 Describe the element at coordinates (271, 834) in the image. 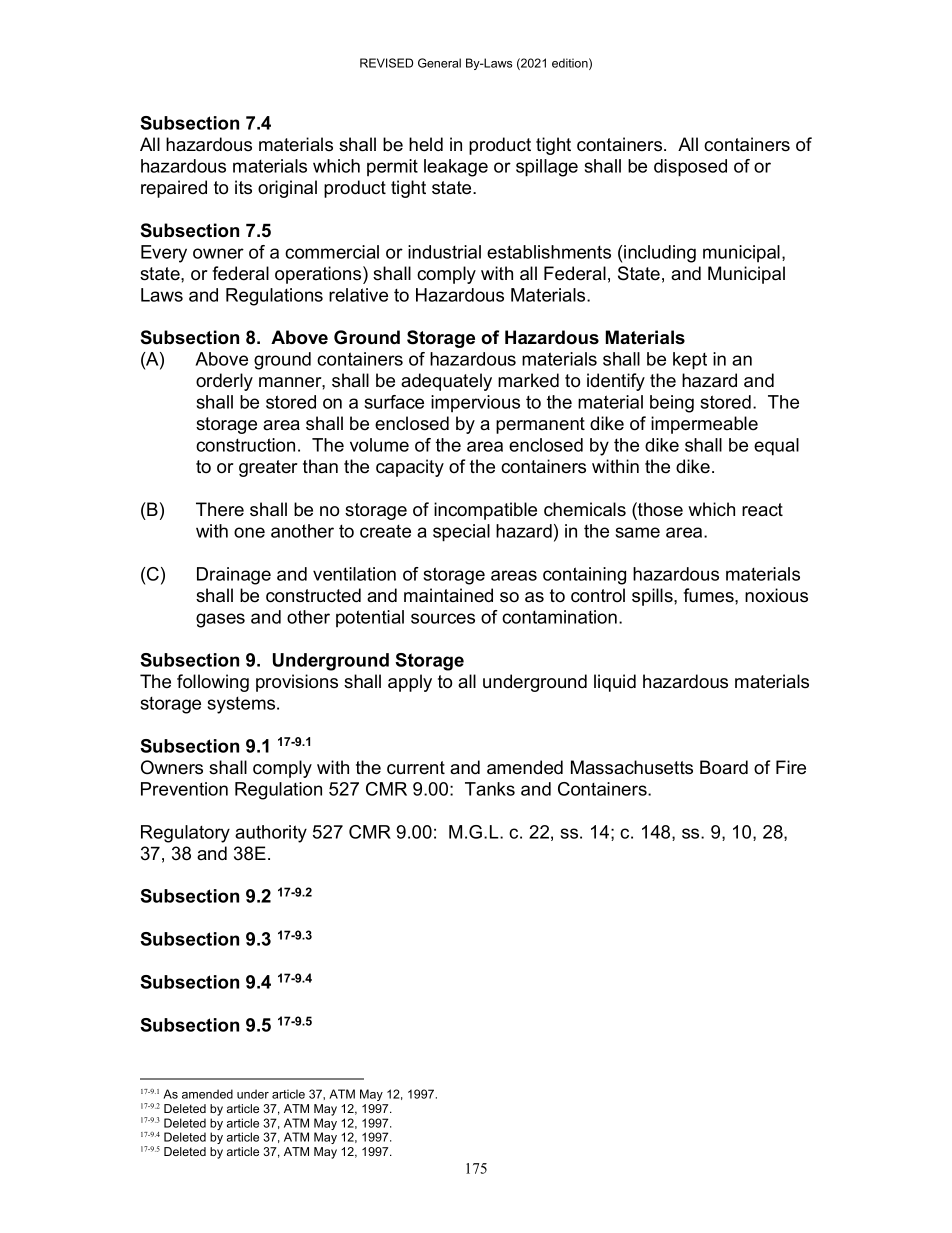

I see `authority` at that location.
